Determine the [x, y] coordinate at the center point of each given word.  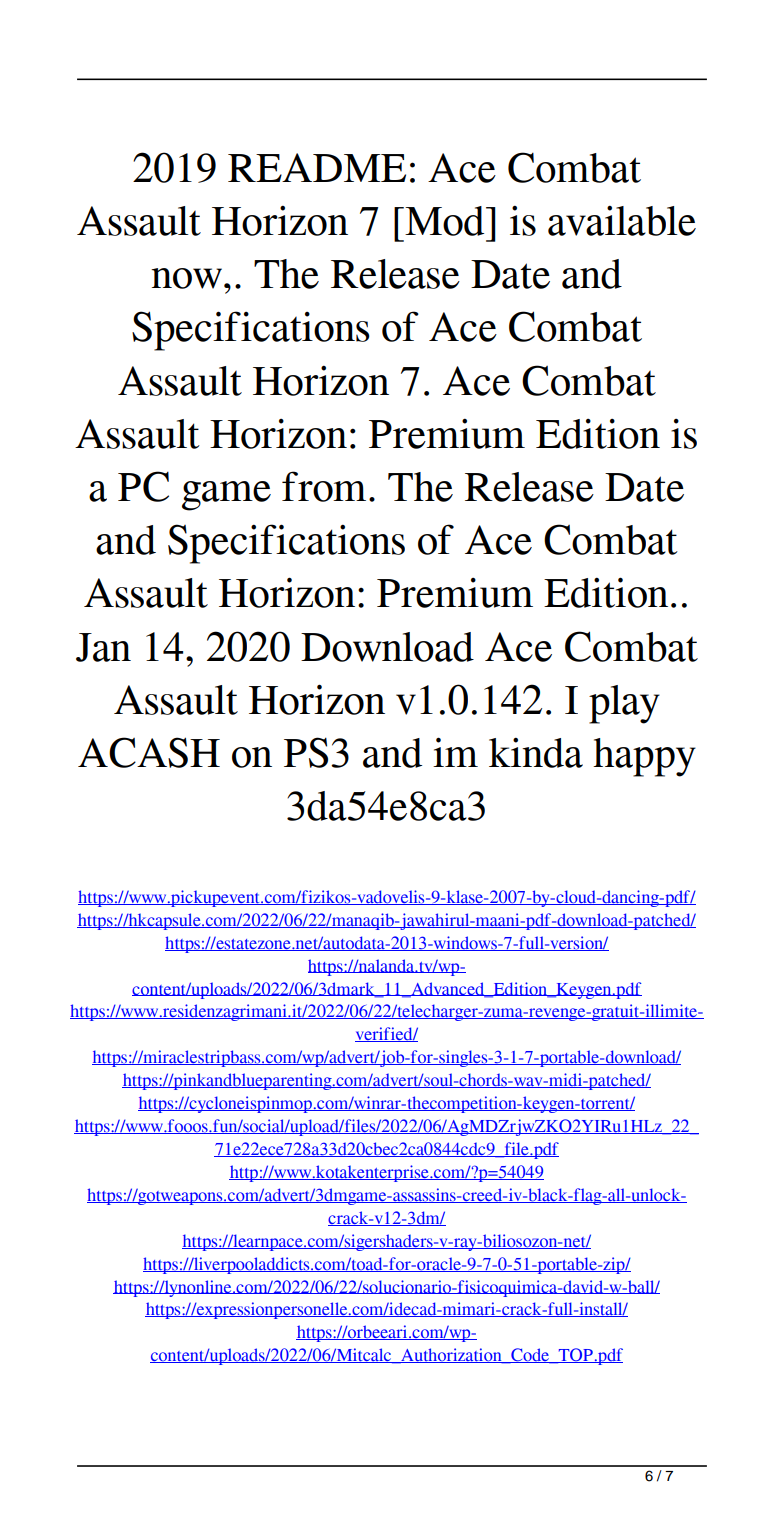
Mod [445, 221]
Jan [103, 647]
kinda [536, 753]
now [186, 278]
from [324, 486]
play [624, 704]
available [622, 221]
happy [644, 757]
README [317, 167]
